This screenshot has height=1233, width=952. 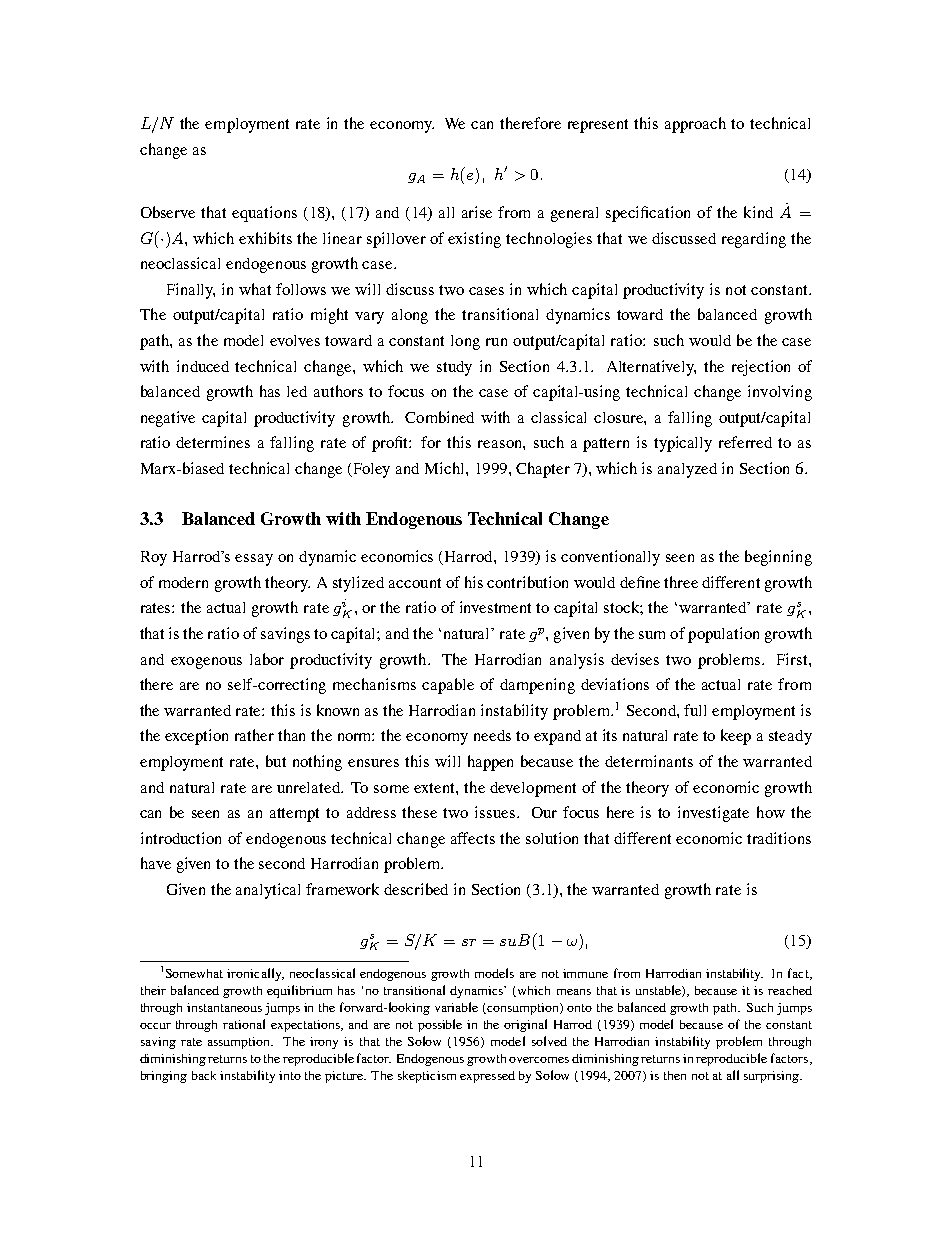 I want to click on arise, so click(x=477, y=212).
